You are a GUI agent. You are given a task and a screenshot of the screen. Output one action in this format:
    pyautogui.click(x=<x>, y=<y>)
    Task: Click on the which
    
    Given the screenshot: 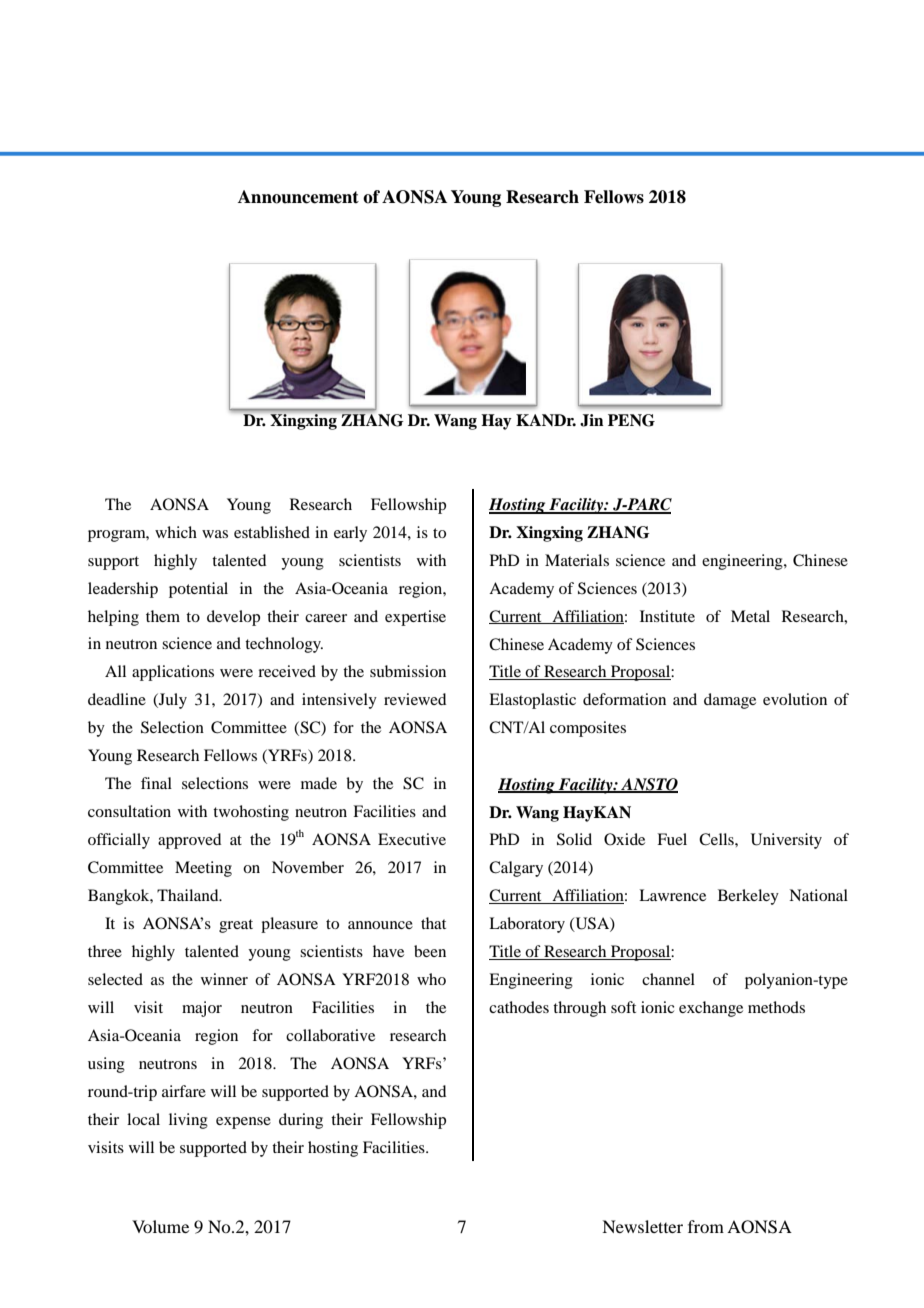 What is the action you would take?
    pyautogui.click(x=176, y=532)
